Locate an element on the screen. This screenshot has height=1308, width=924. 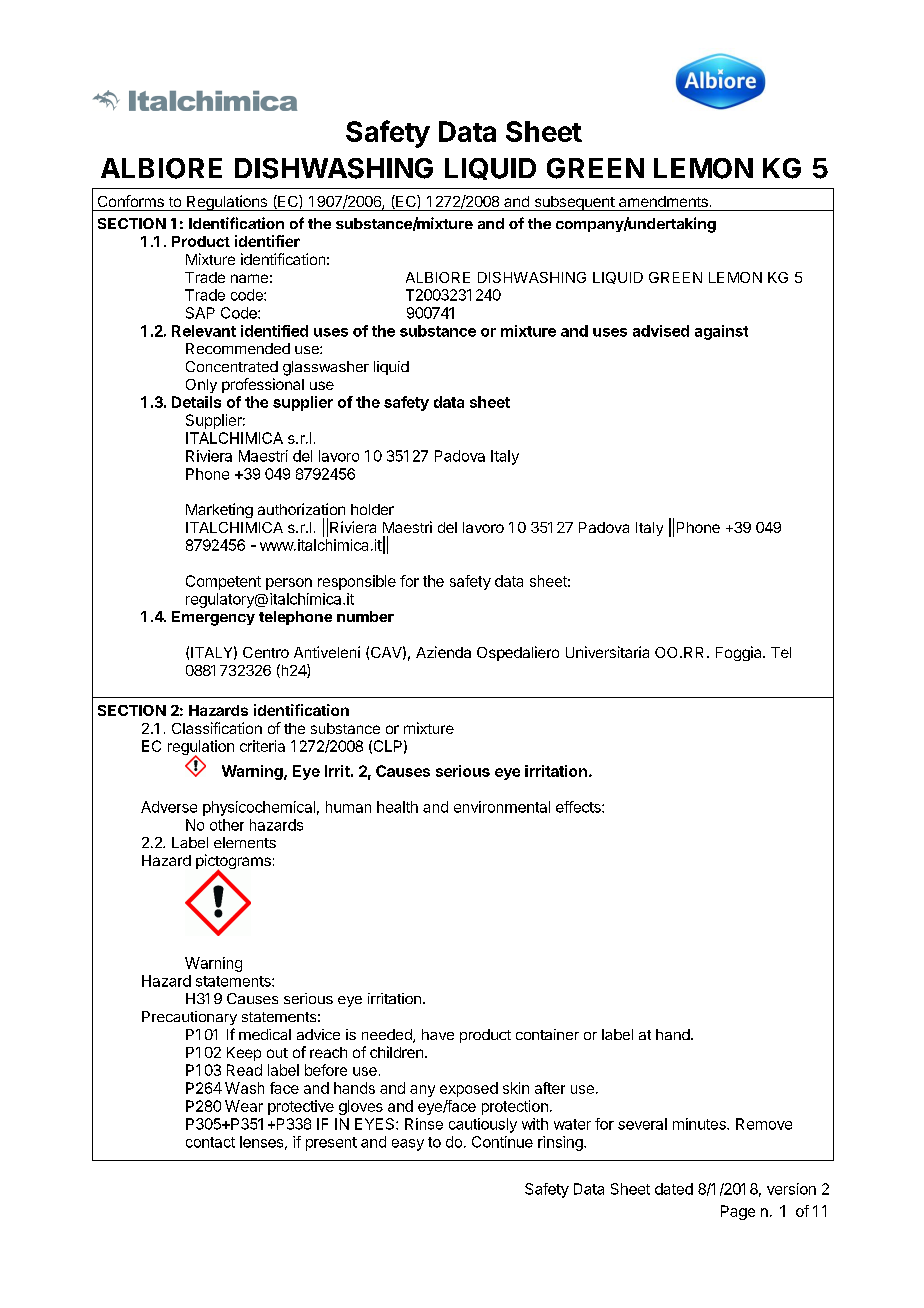
contact is located at coordinates (210, 1142).
